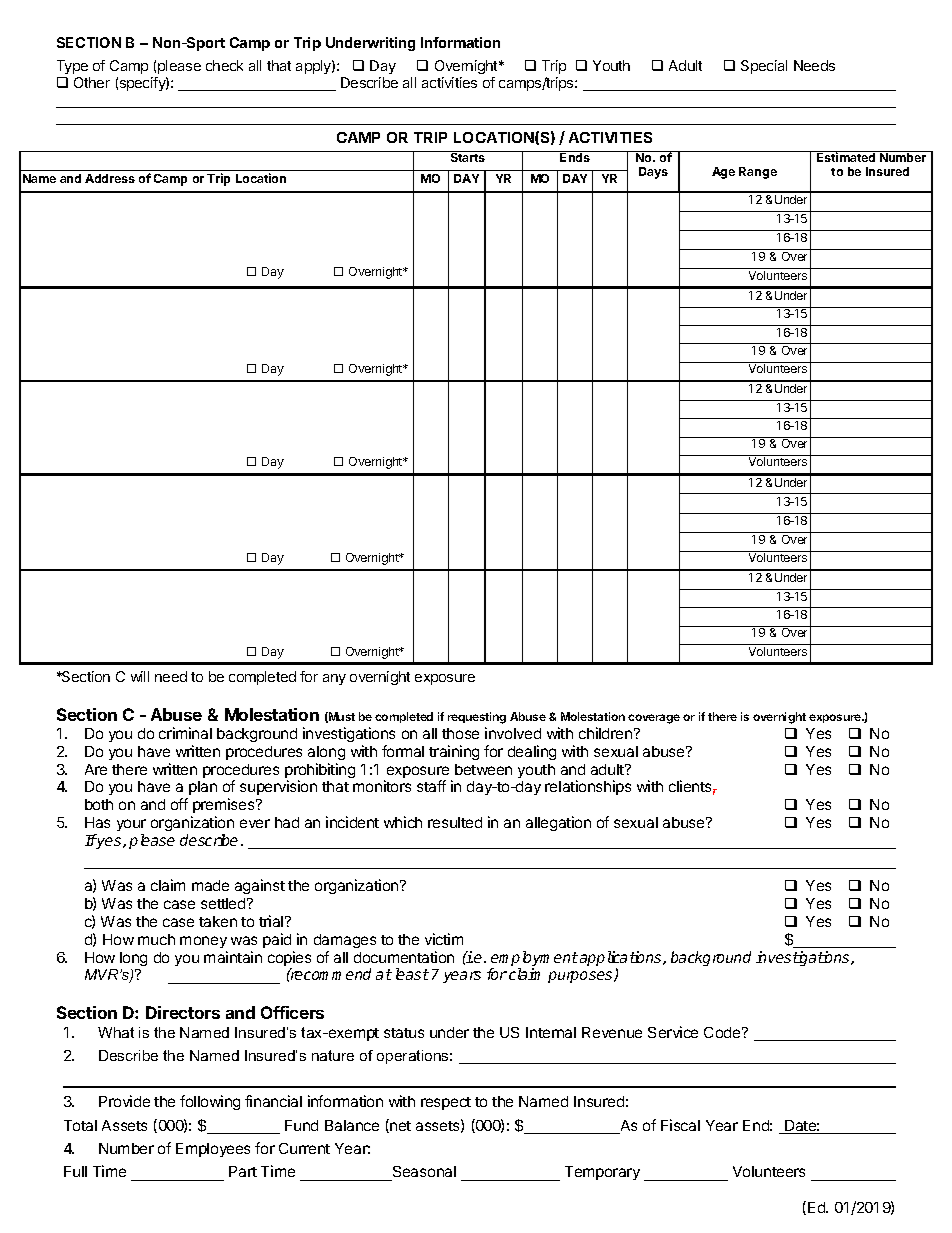 This screenshot has height=1233, width=952. I want to click on Provide, so click(124, 1101).
